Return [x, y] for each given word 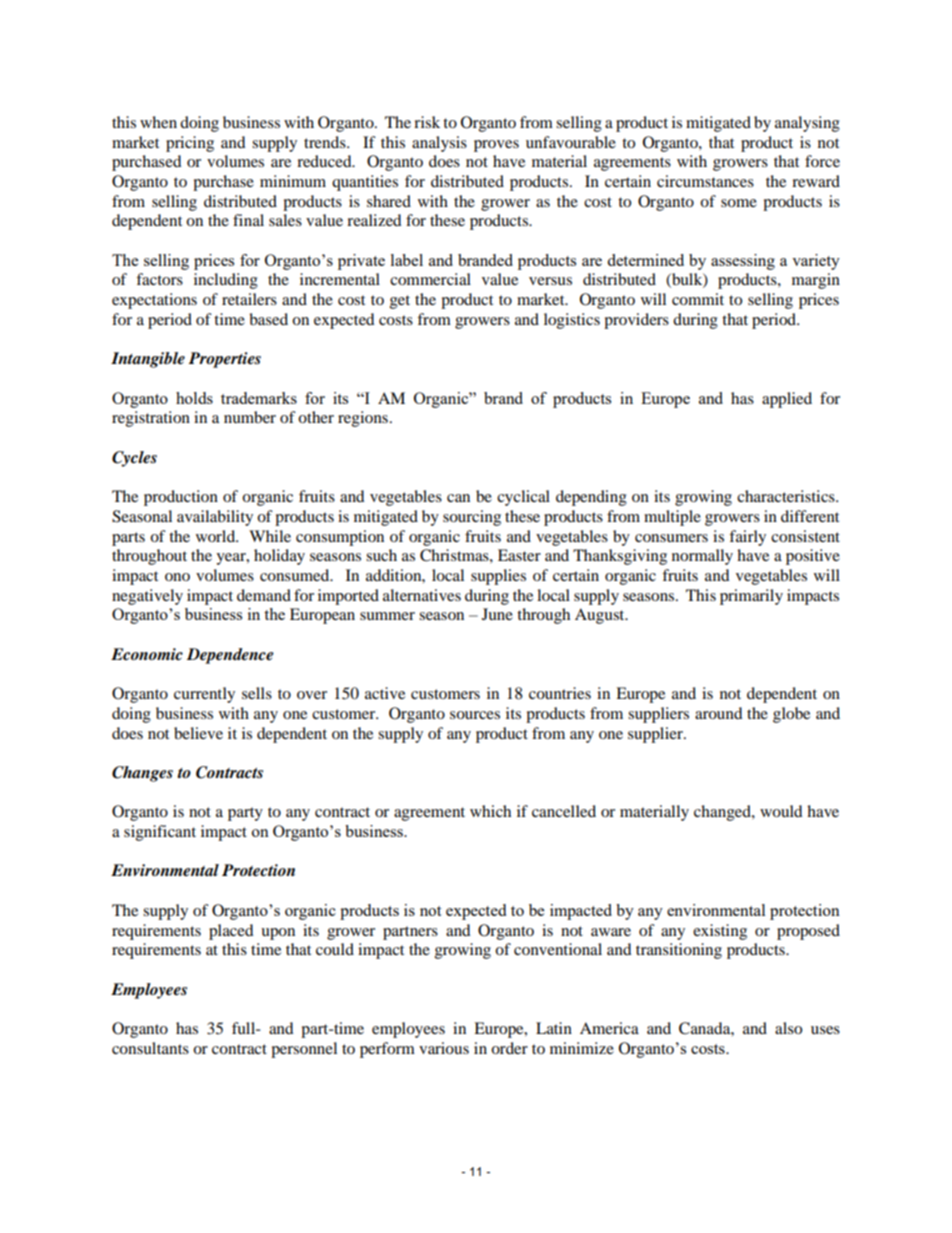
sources [475, 715]
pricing [190, 144]
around [719, 713]
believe [198, 733]
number [250, 417]
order [509, 1048]
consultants [150, 1048]
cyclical [523, 498]
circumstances [705, 181]
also [788, 1028]
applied [787, 400]
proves [496, 146]
